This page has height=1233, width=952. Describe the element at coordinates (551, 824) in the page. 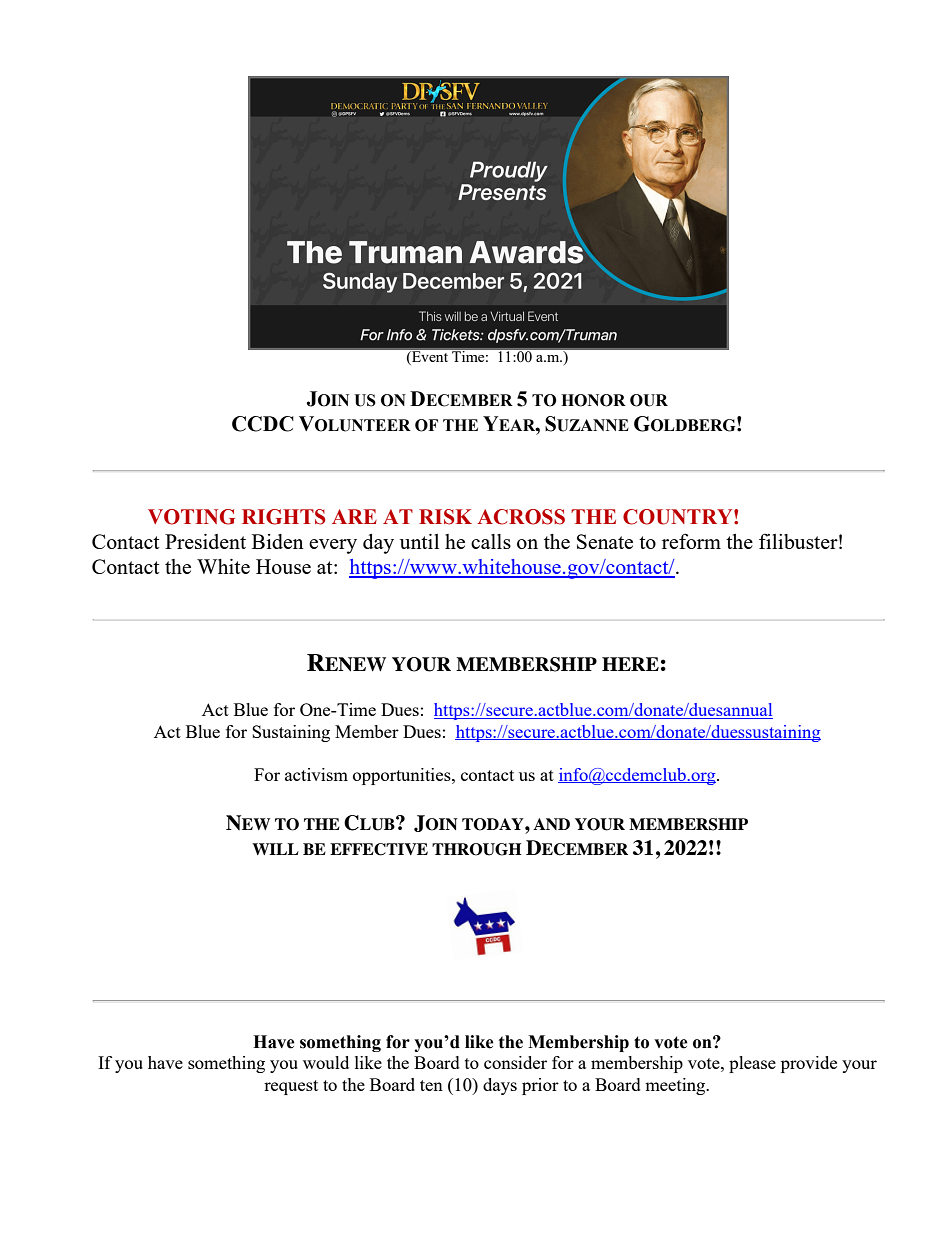

I see `AND` at that location.
